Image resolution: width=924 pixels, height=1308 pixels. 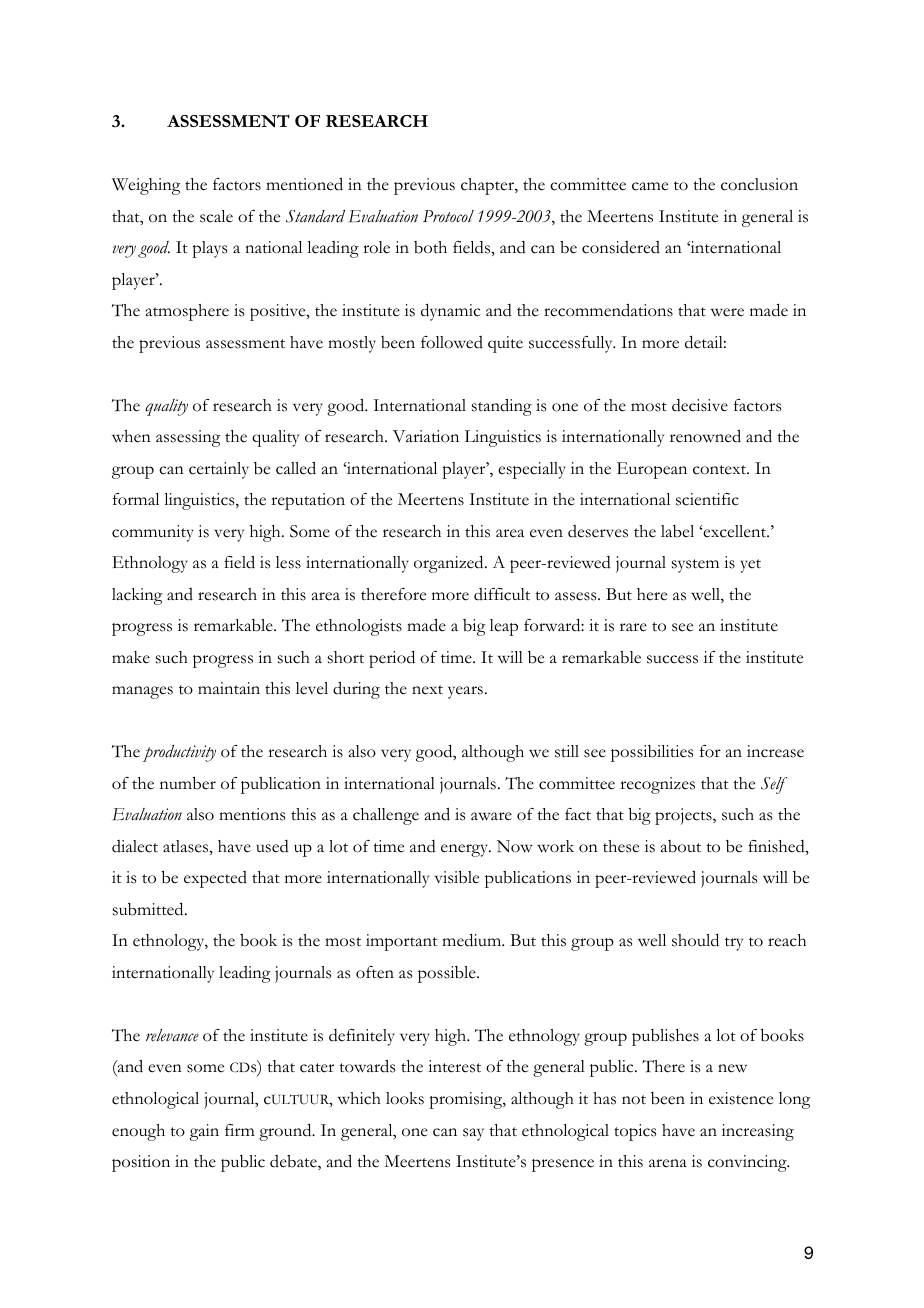 I want to click on try, so click(x=734, y=944).
